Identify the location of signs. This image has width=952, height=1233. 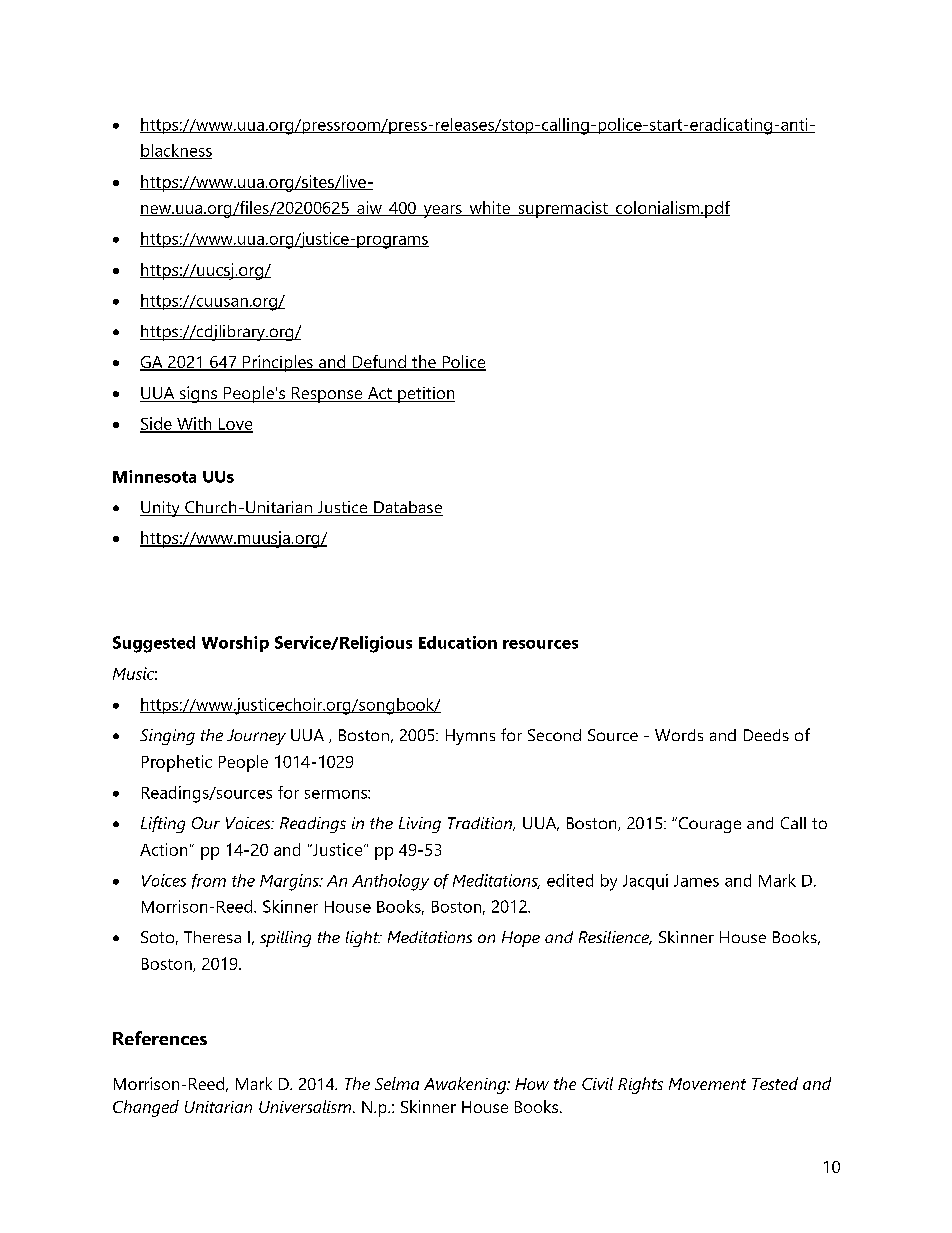
(198, 394).
